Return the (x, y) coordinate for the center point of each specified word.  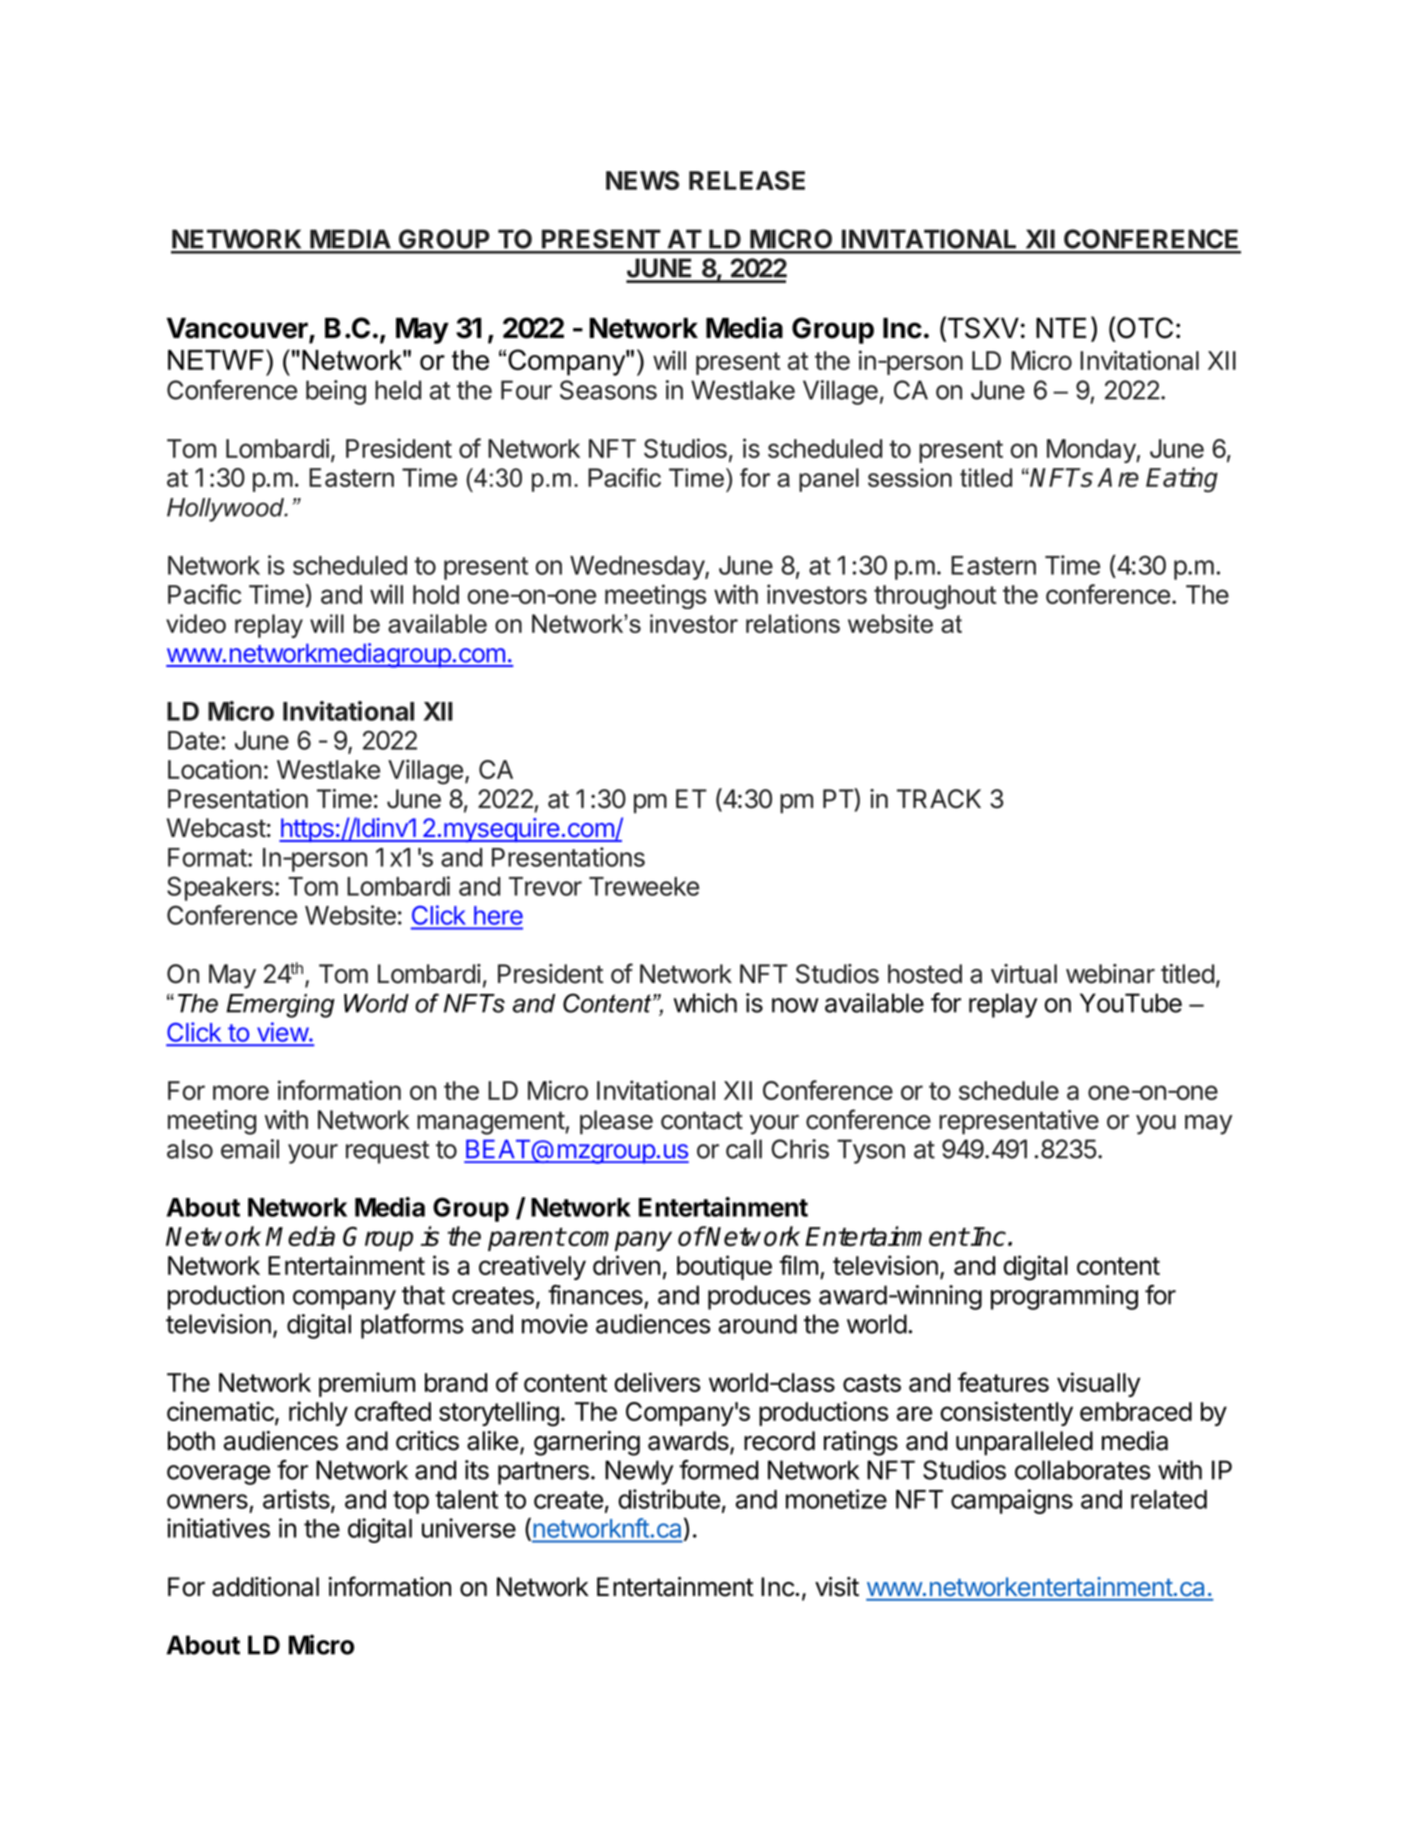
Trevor (545, 886)
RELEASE (747, 180)
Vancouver (238, 329)
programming (1064, 1297)
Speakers (220, 888)
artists (297, 1500)
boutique (724, 1267)
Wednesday (638, 568)
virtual (1024, 974)
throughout (935, 597)
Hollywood (227, 510)
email (250, 1149)
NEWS (642, 180)
